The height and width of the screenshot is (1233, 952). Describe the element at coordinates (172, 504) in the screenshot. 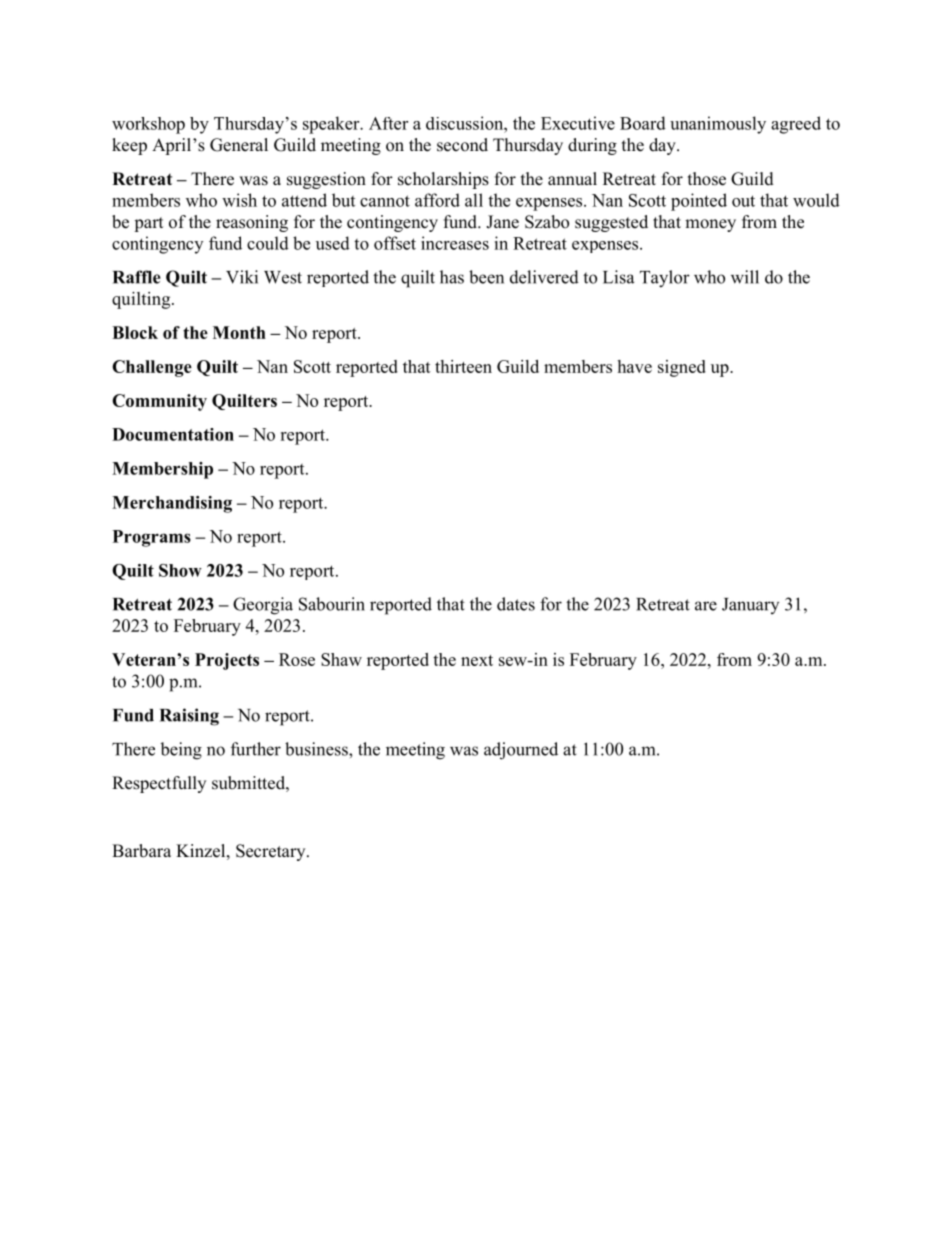

I see `Merchandising` at that location.
